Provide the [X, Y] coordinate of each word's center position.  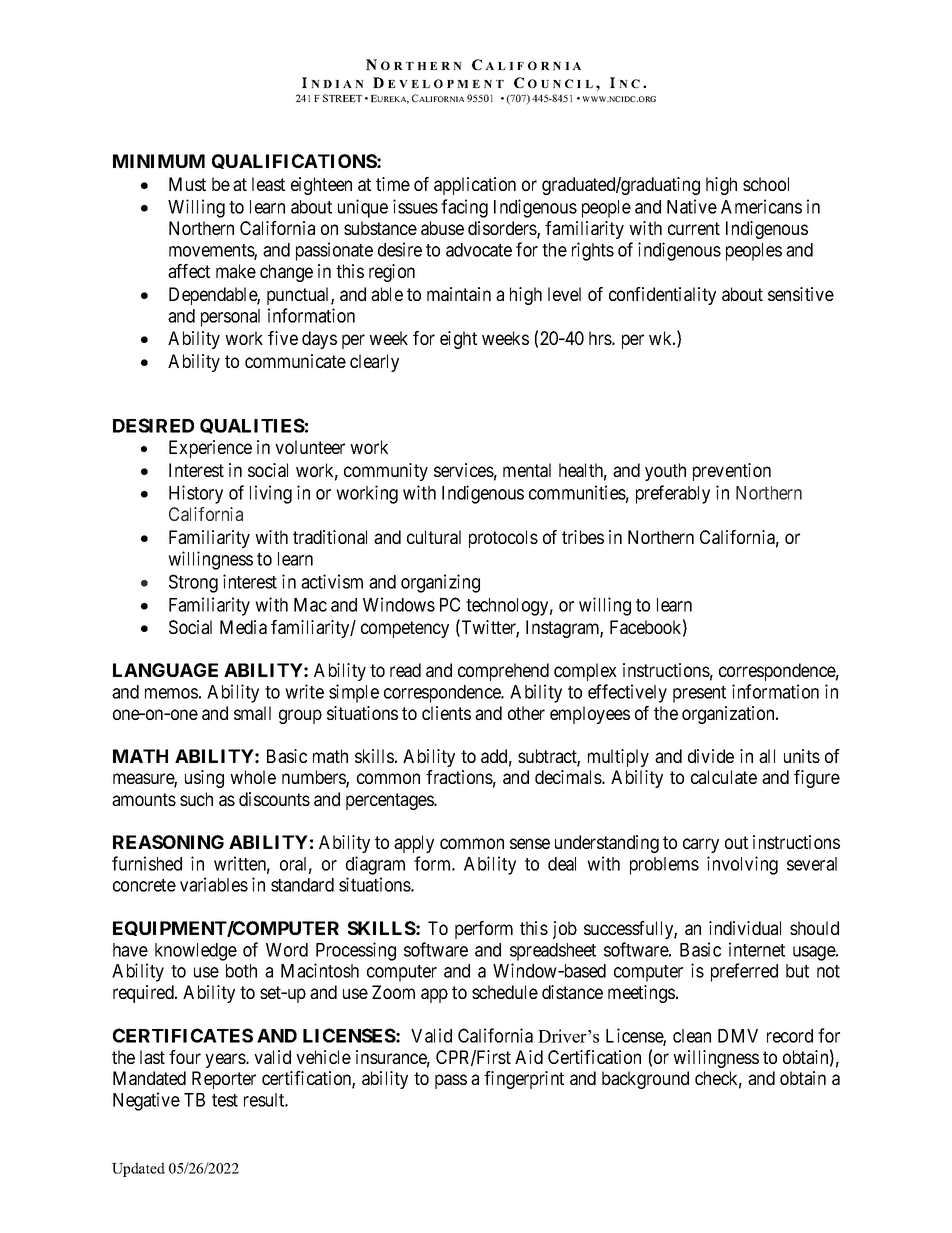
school [766, 184]
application [475, 186]
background [645, 1080]
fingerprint [524, 1080]
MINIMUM [159, 161]
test [225, 1100]
